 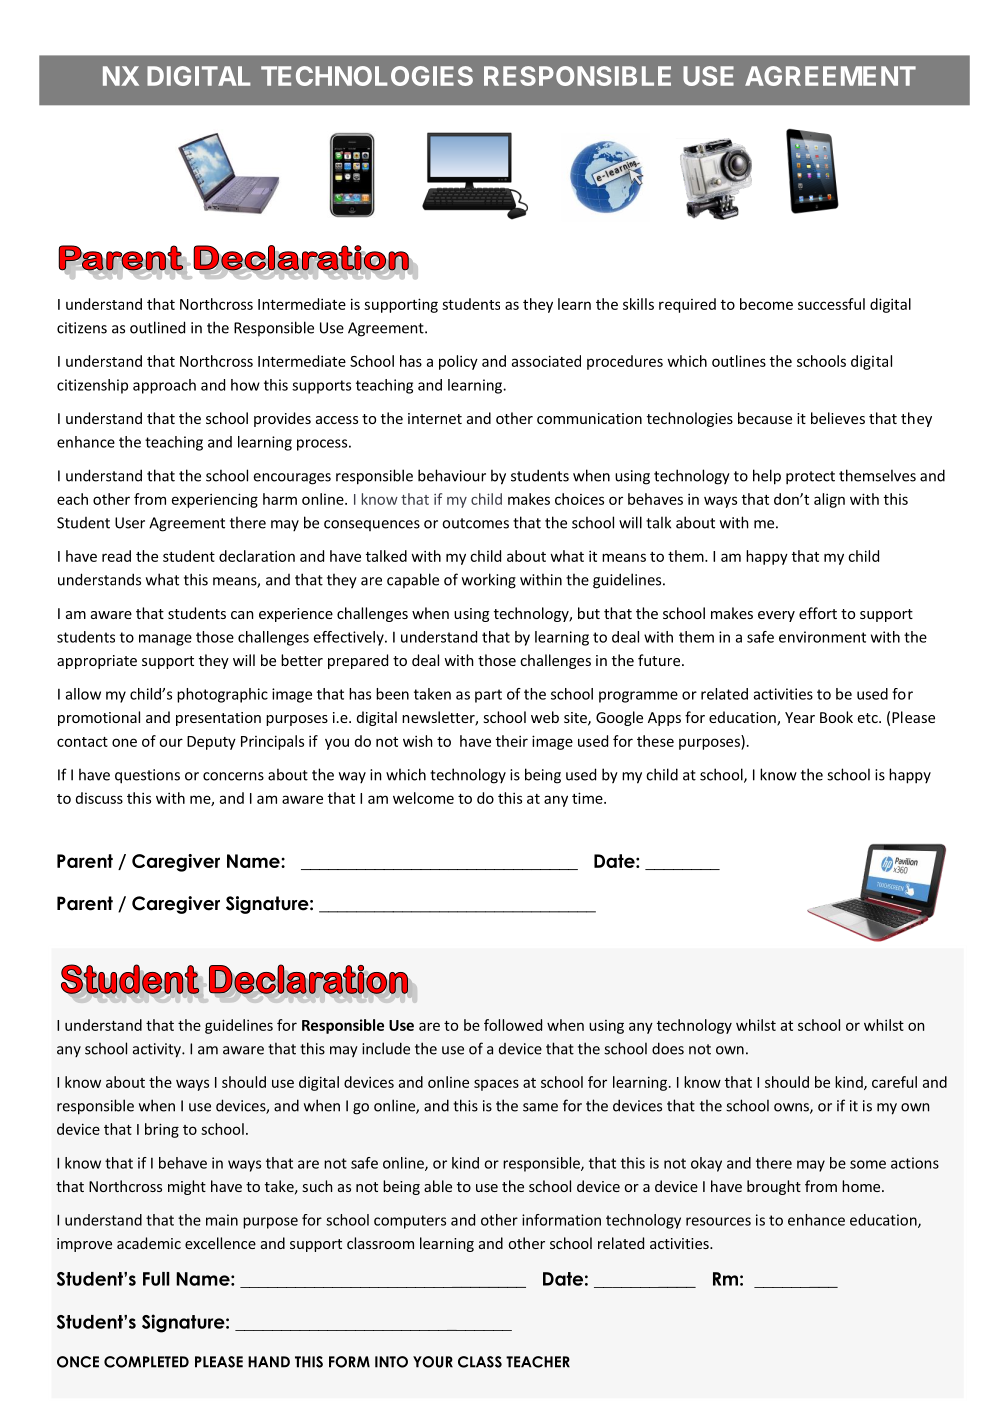 What do you see at coordinates (458, 362) in the document?
I see `policy` at bounding box center [458, 362].
